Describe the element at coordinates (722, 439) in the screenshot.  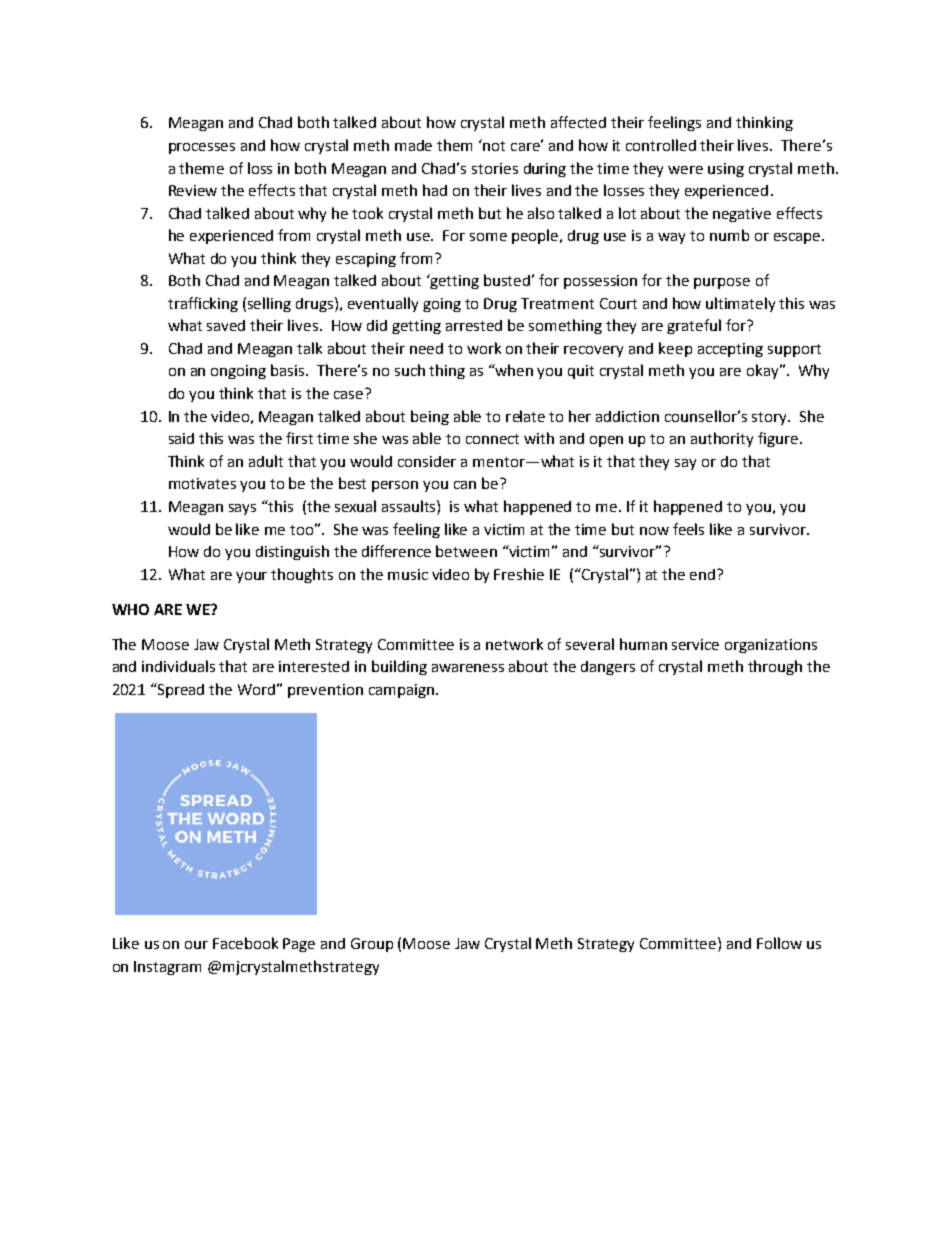
I see `authority` at that location.
